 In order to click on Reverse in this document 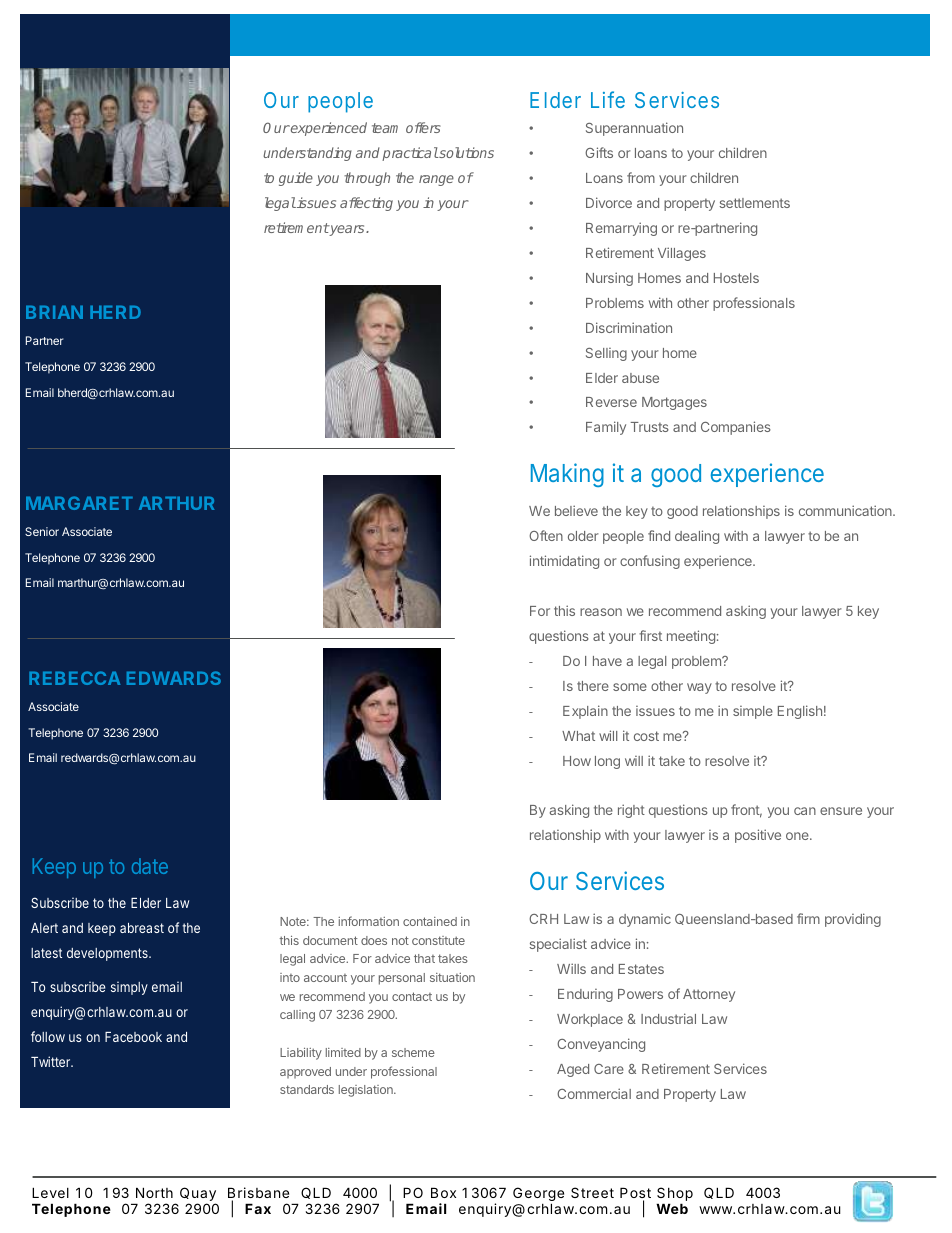, I will do `click(611, 402)`.
